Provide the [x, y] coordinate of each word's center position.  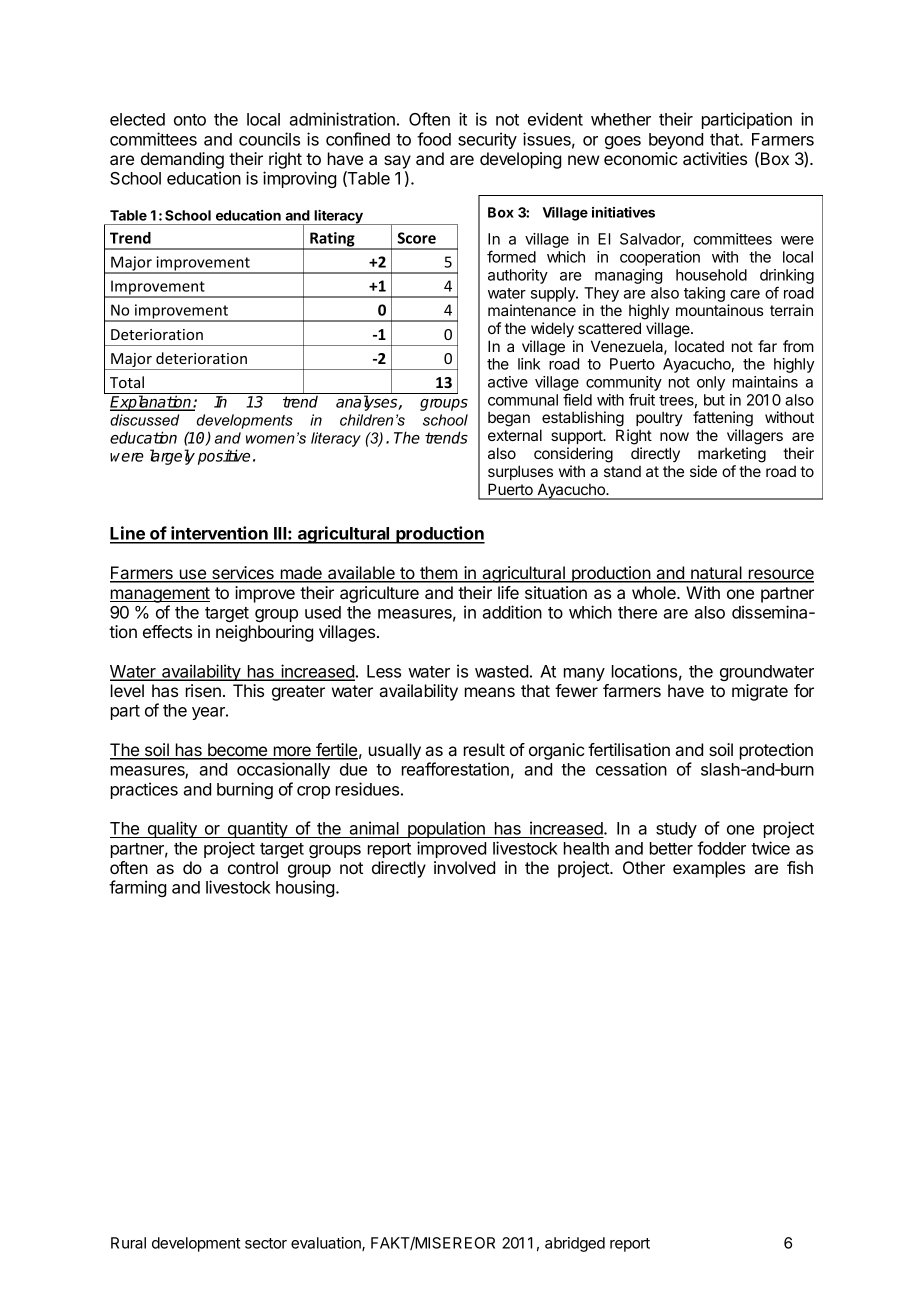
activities [715, 158]
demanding [182, 160]
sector [266, 1243]
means [490, 692]
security [487, 140]
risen [203, 690]
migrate [760, 692]
